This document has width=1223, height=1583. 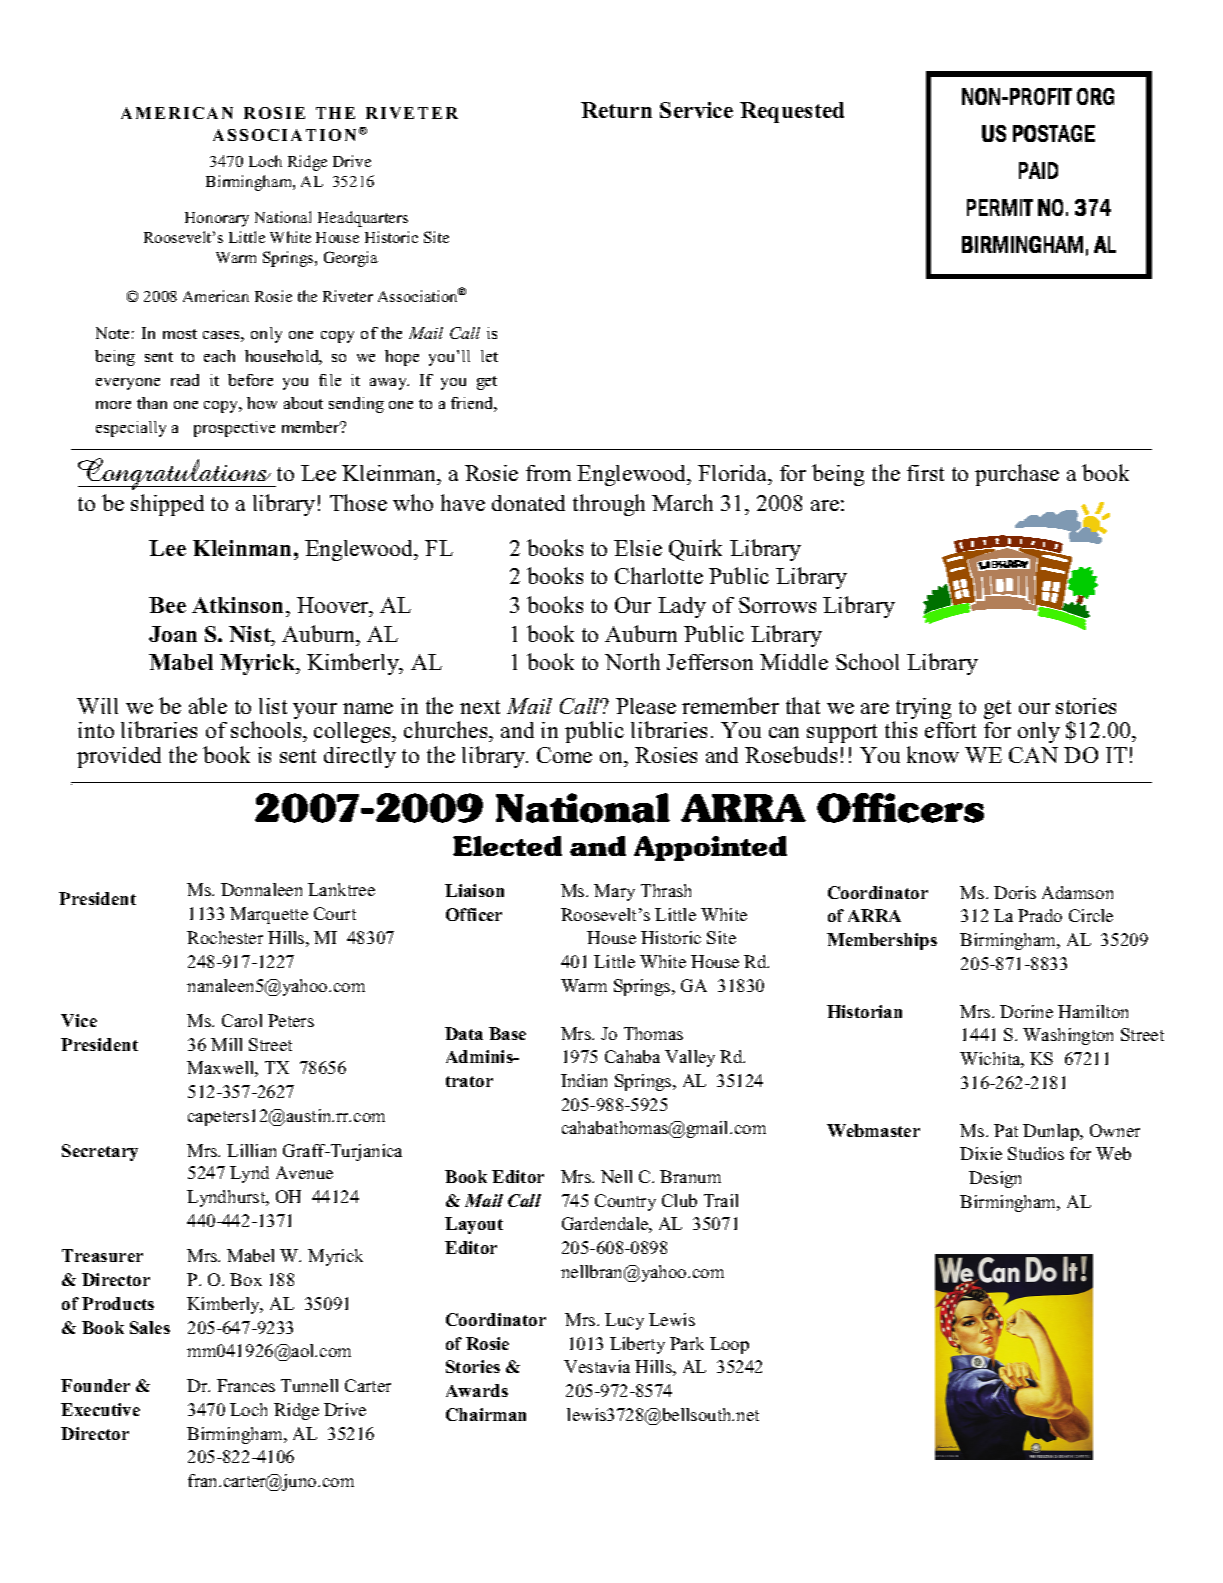 I want to click on Rochester, so click(x=225, y=937).
